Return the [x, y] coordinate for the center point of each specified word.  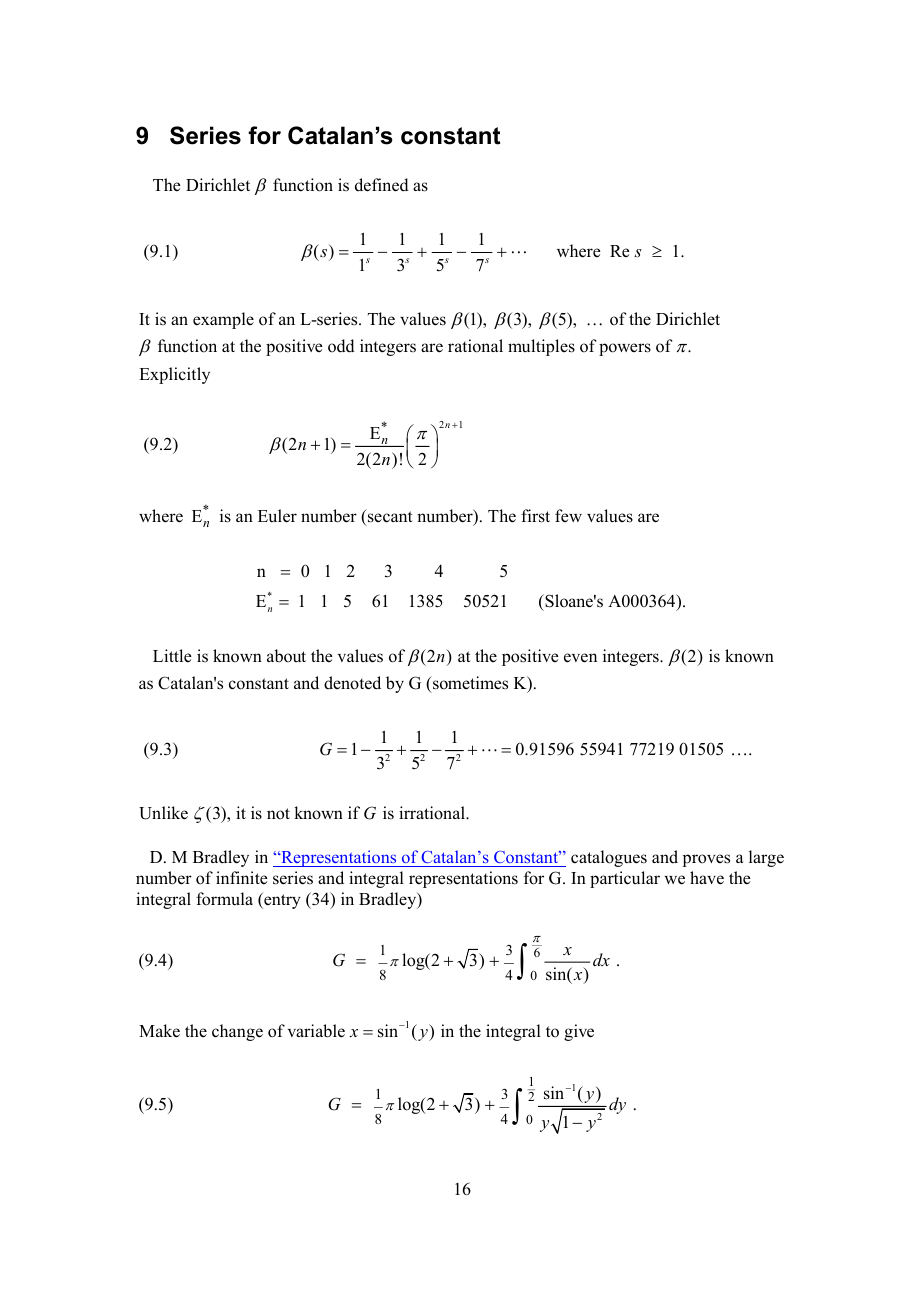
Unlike [163, 813]
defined [382, 185]
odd [341, 346]
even [580, 658]
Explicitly [174, 375]
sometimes [469, 683]
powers [625, 349]
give [579, 1032]
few [568, 516]
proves [706, 860]
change [237, 1032]
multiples [541, 347]
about [286, 656]
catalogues [609, 858]
